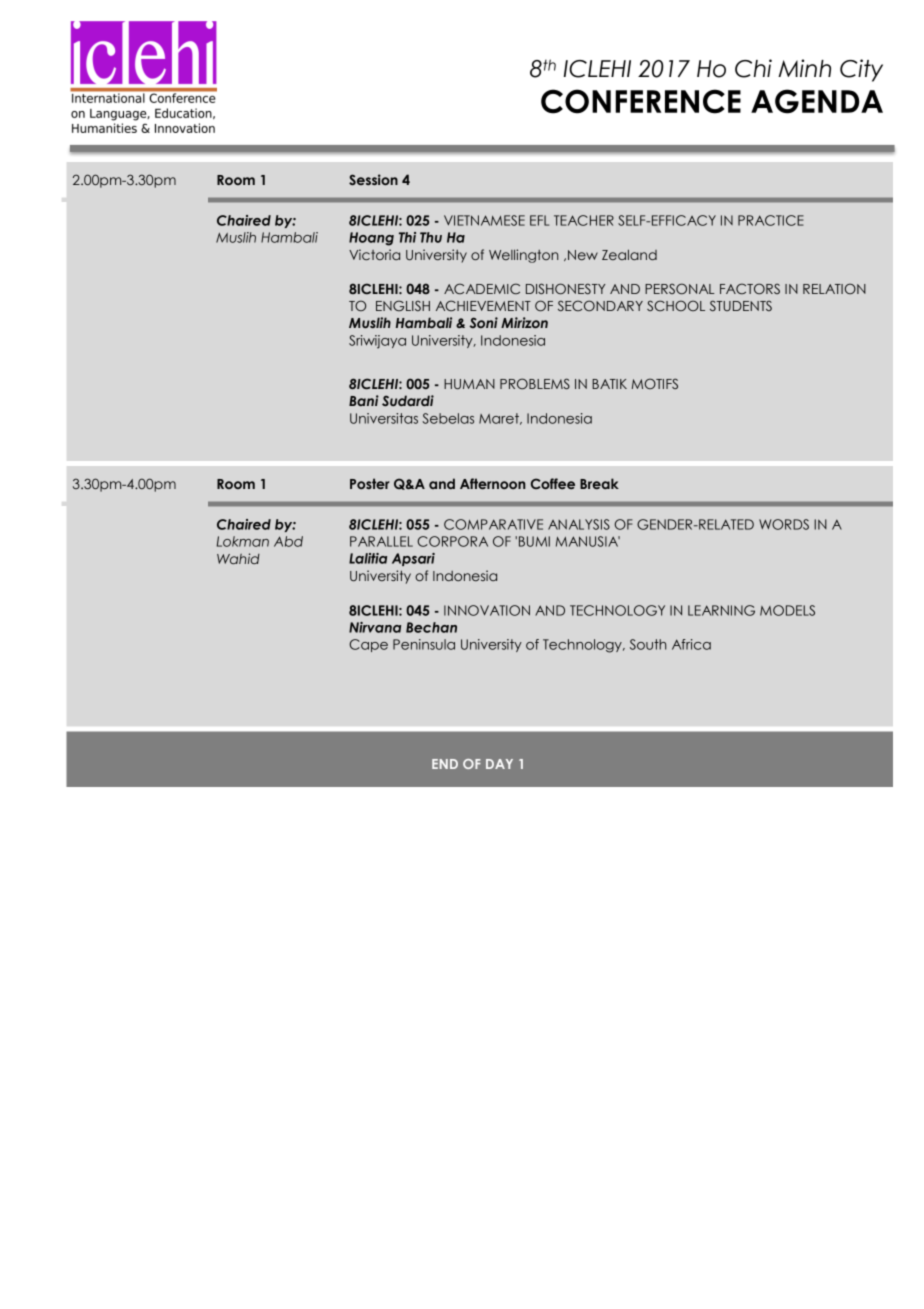 The image size is (924, 1309). I want to click on STUDENTS, so click(741, 305).
